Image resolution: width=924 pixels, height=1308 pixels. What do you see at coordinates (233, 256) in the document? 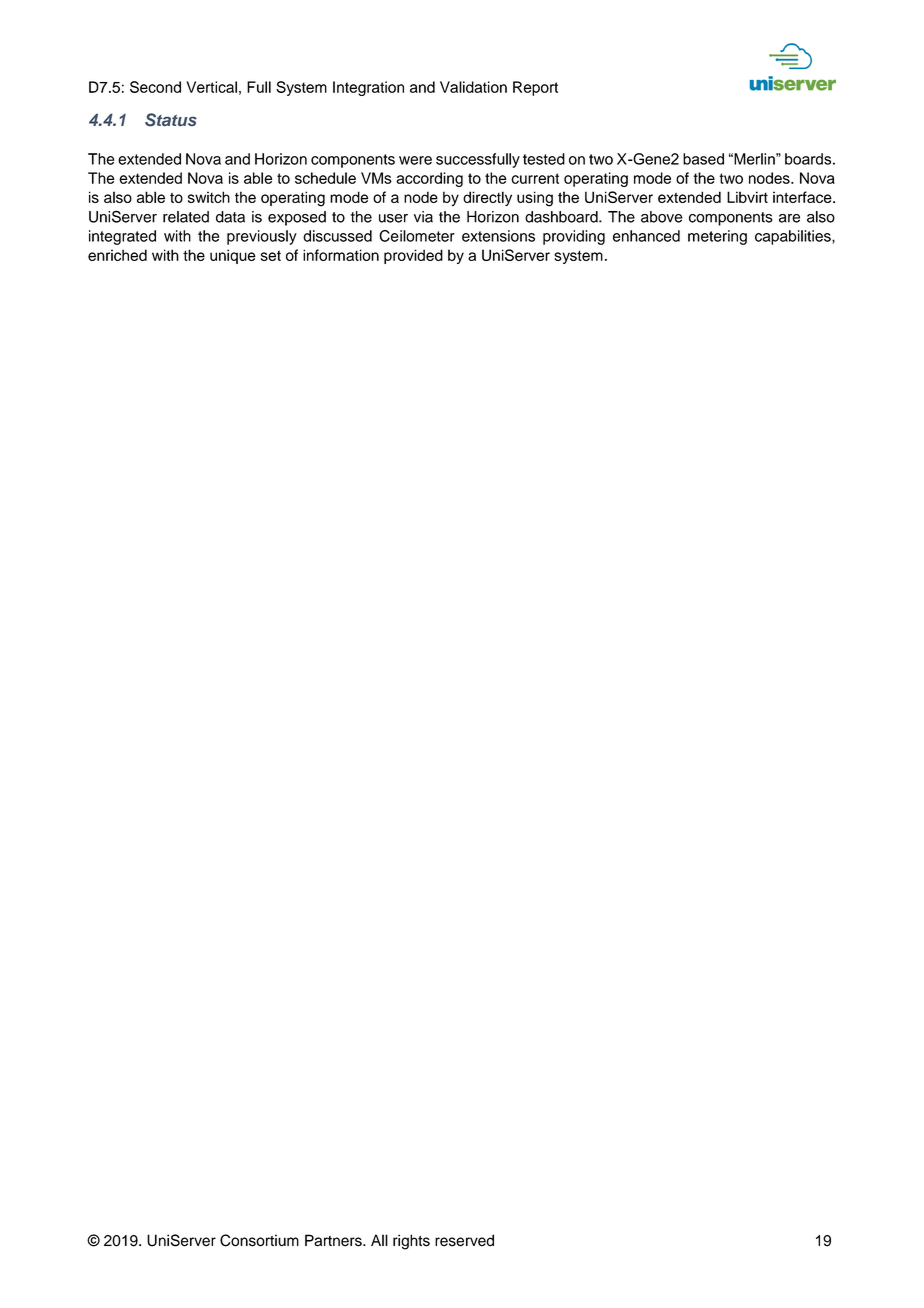
I see `unique` at bounding box center [233, 256].
